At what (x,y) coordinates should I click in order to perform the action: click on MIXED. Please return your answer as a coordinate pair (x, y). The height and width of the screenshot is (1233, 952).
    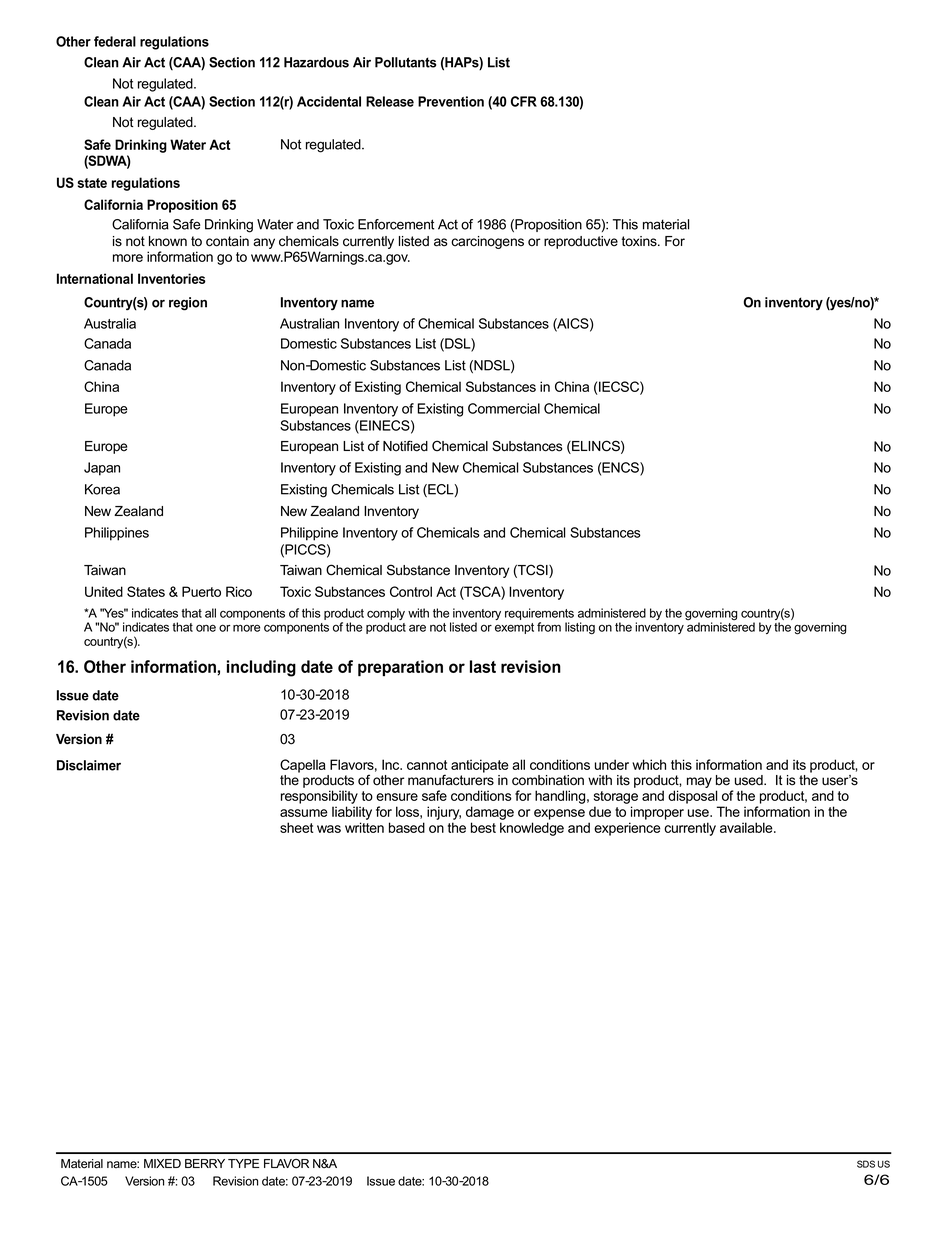
    Looking at the image, I should click on (162, 1163).
